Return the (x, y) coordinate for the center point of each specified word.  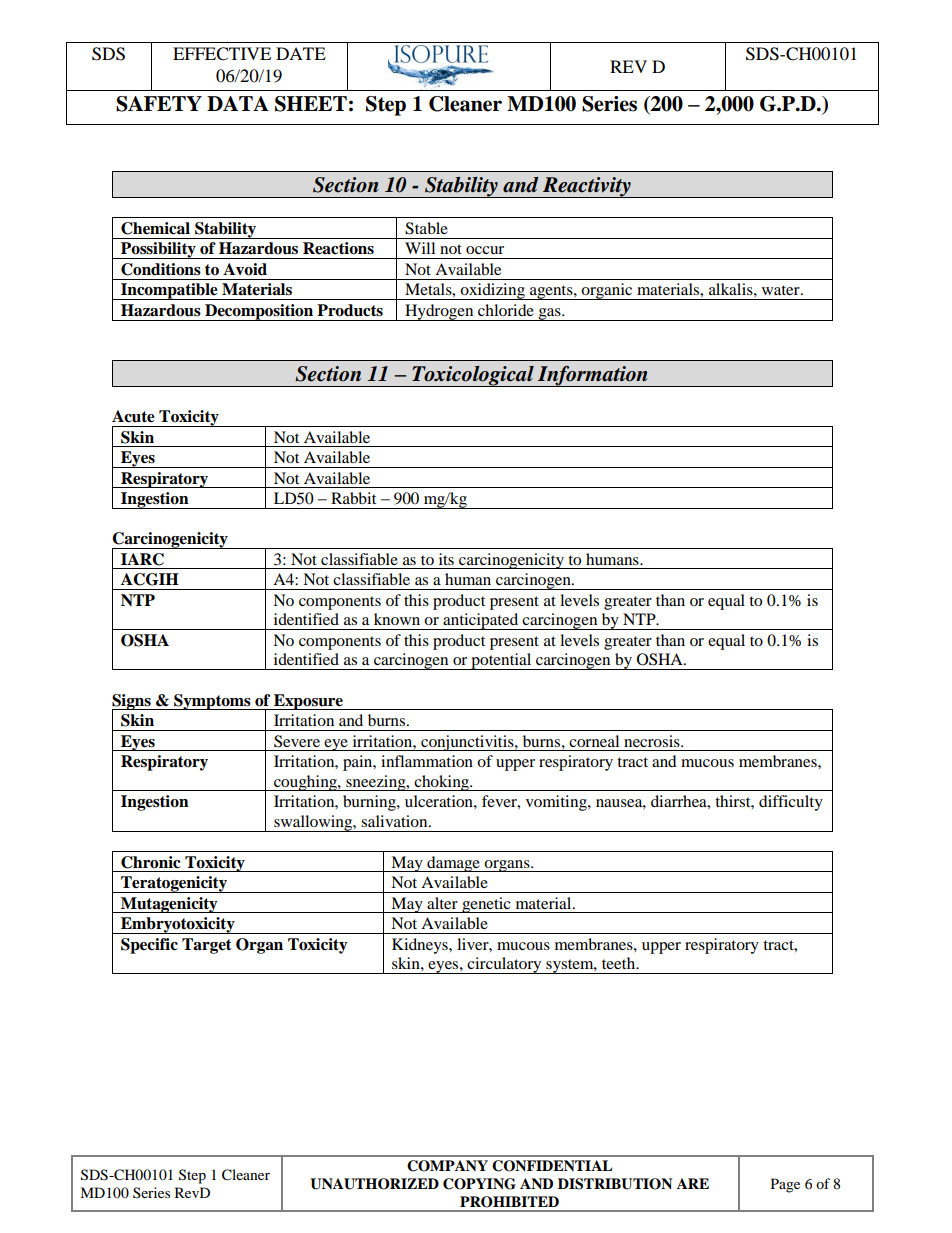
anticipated (481, 621)
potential (501, 661)
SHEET (311, 104)
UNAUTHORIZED (374, 1184)
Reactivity (587, 187)
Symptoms (212, 702)
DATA (238, 103)
